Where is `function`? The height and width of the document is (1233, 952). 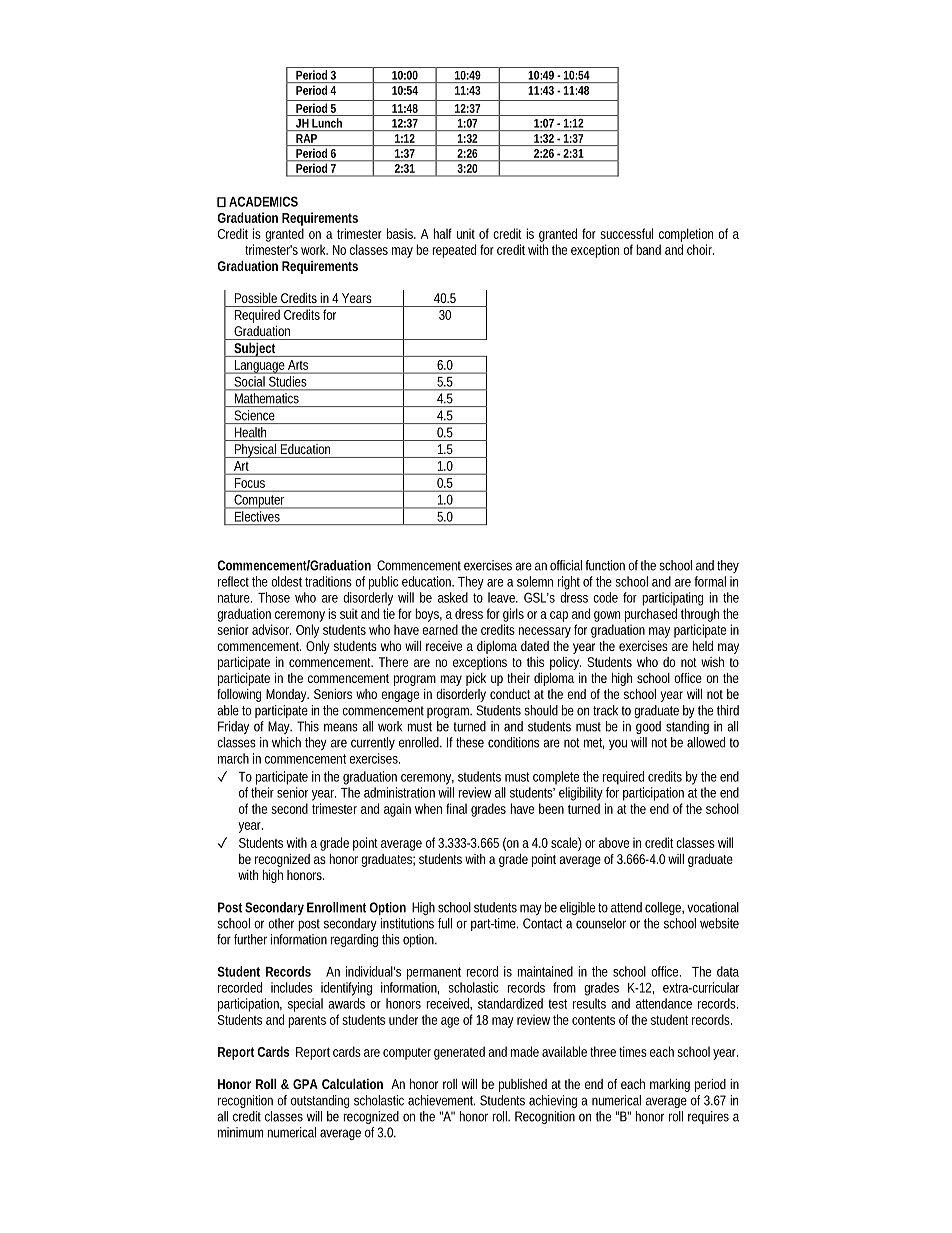 function is located at coordinates (605, 565).
